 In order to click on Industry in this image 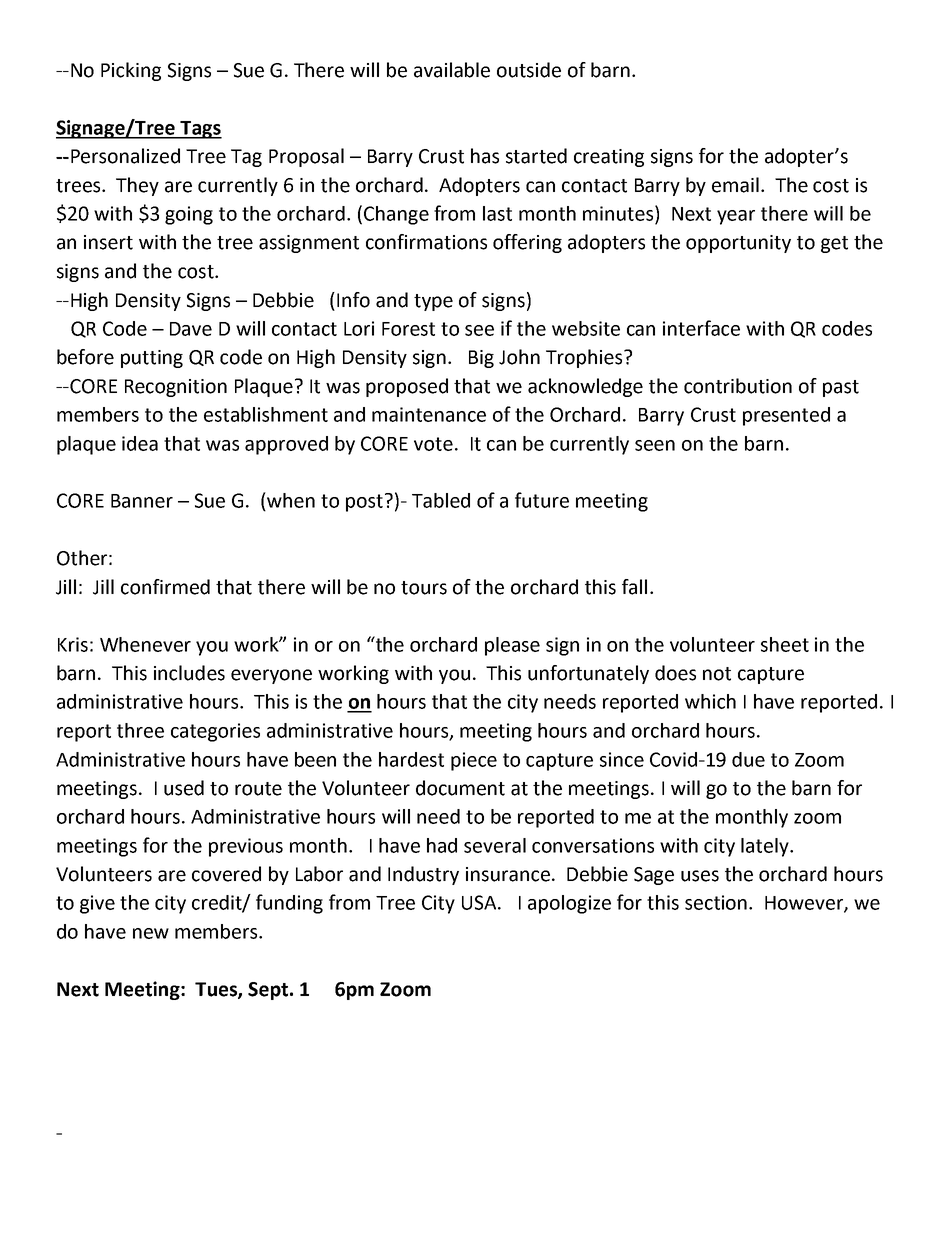, I will do `click(423, 875)`.
